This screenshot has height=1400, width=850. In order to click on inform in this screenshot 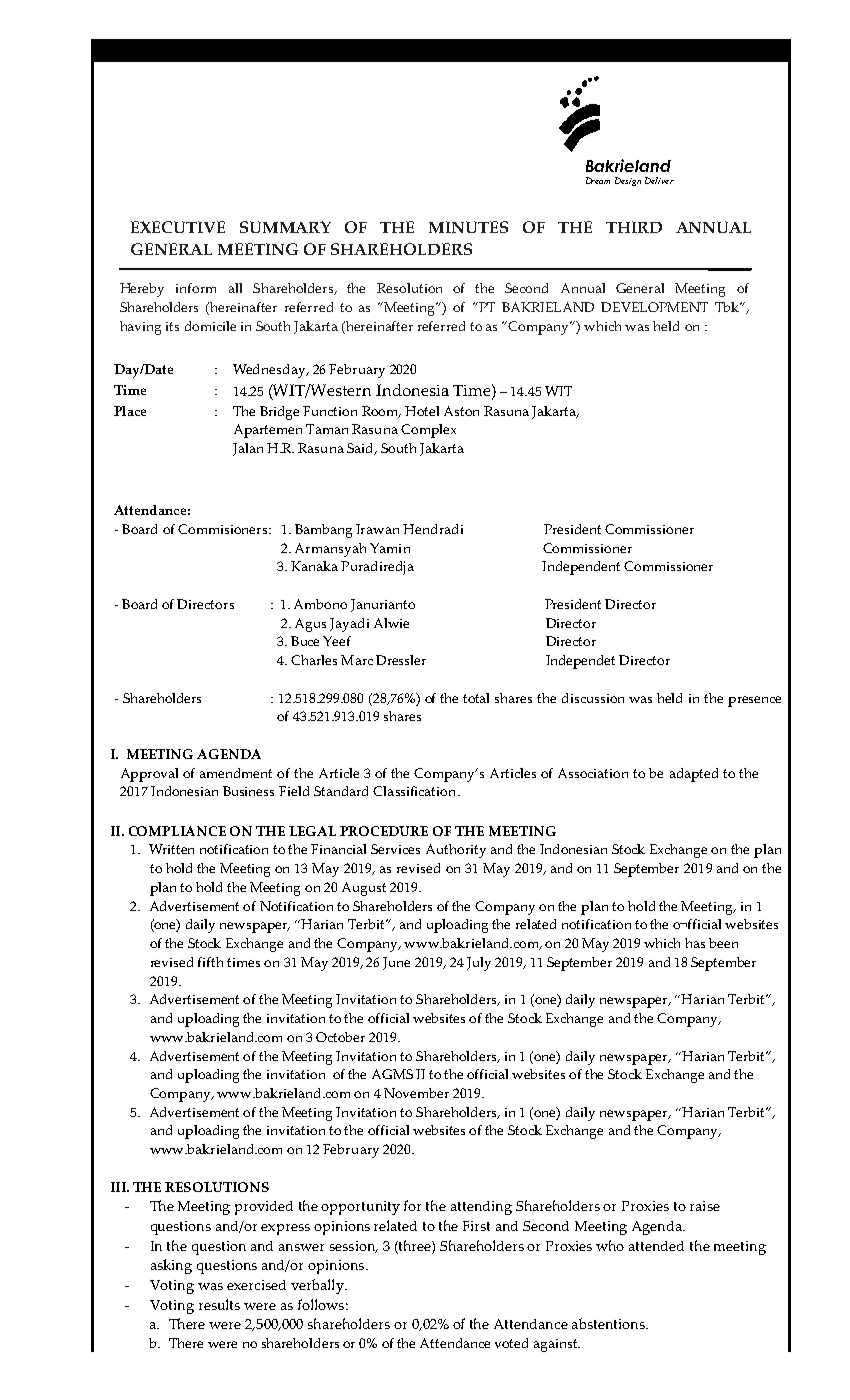, I will do `click(196, 288)`.
